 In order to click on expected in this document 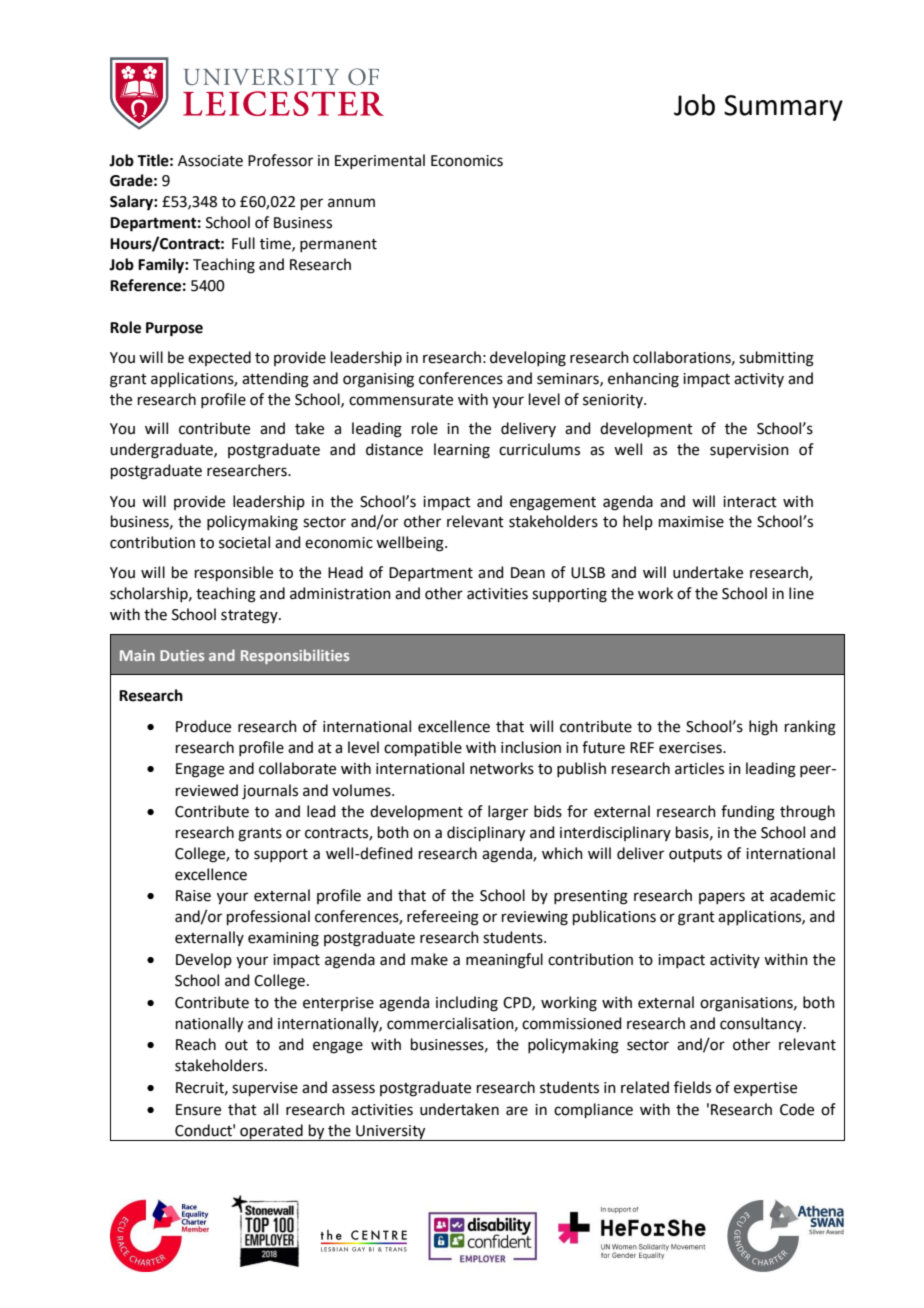, I will do `click(219, 358)`.
